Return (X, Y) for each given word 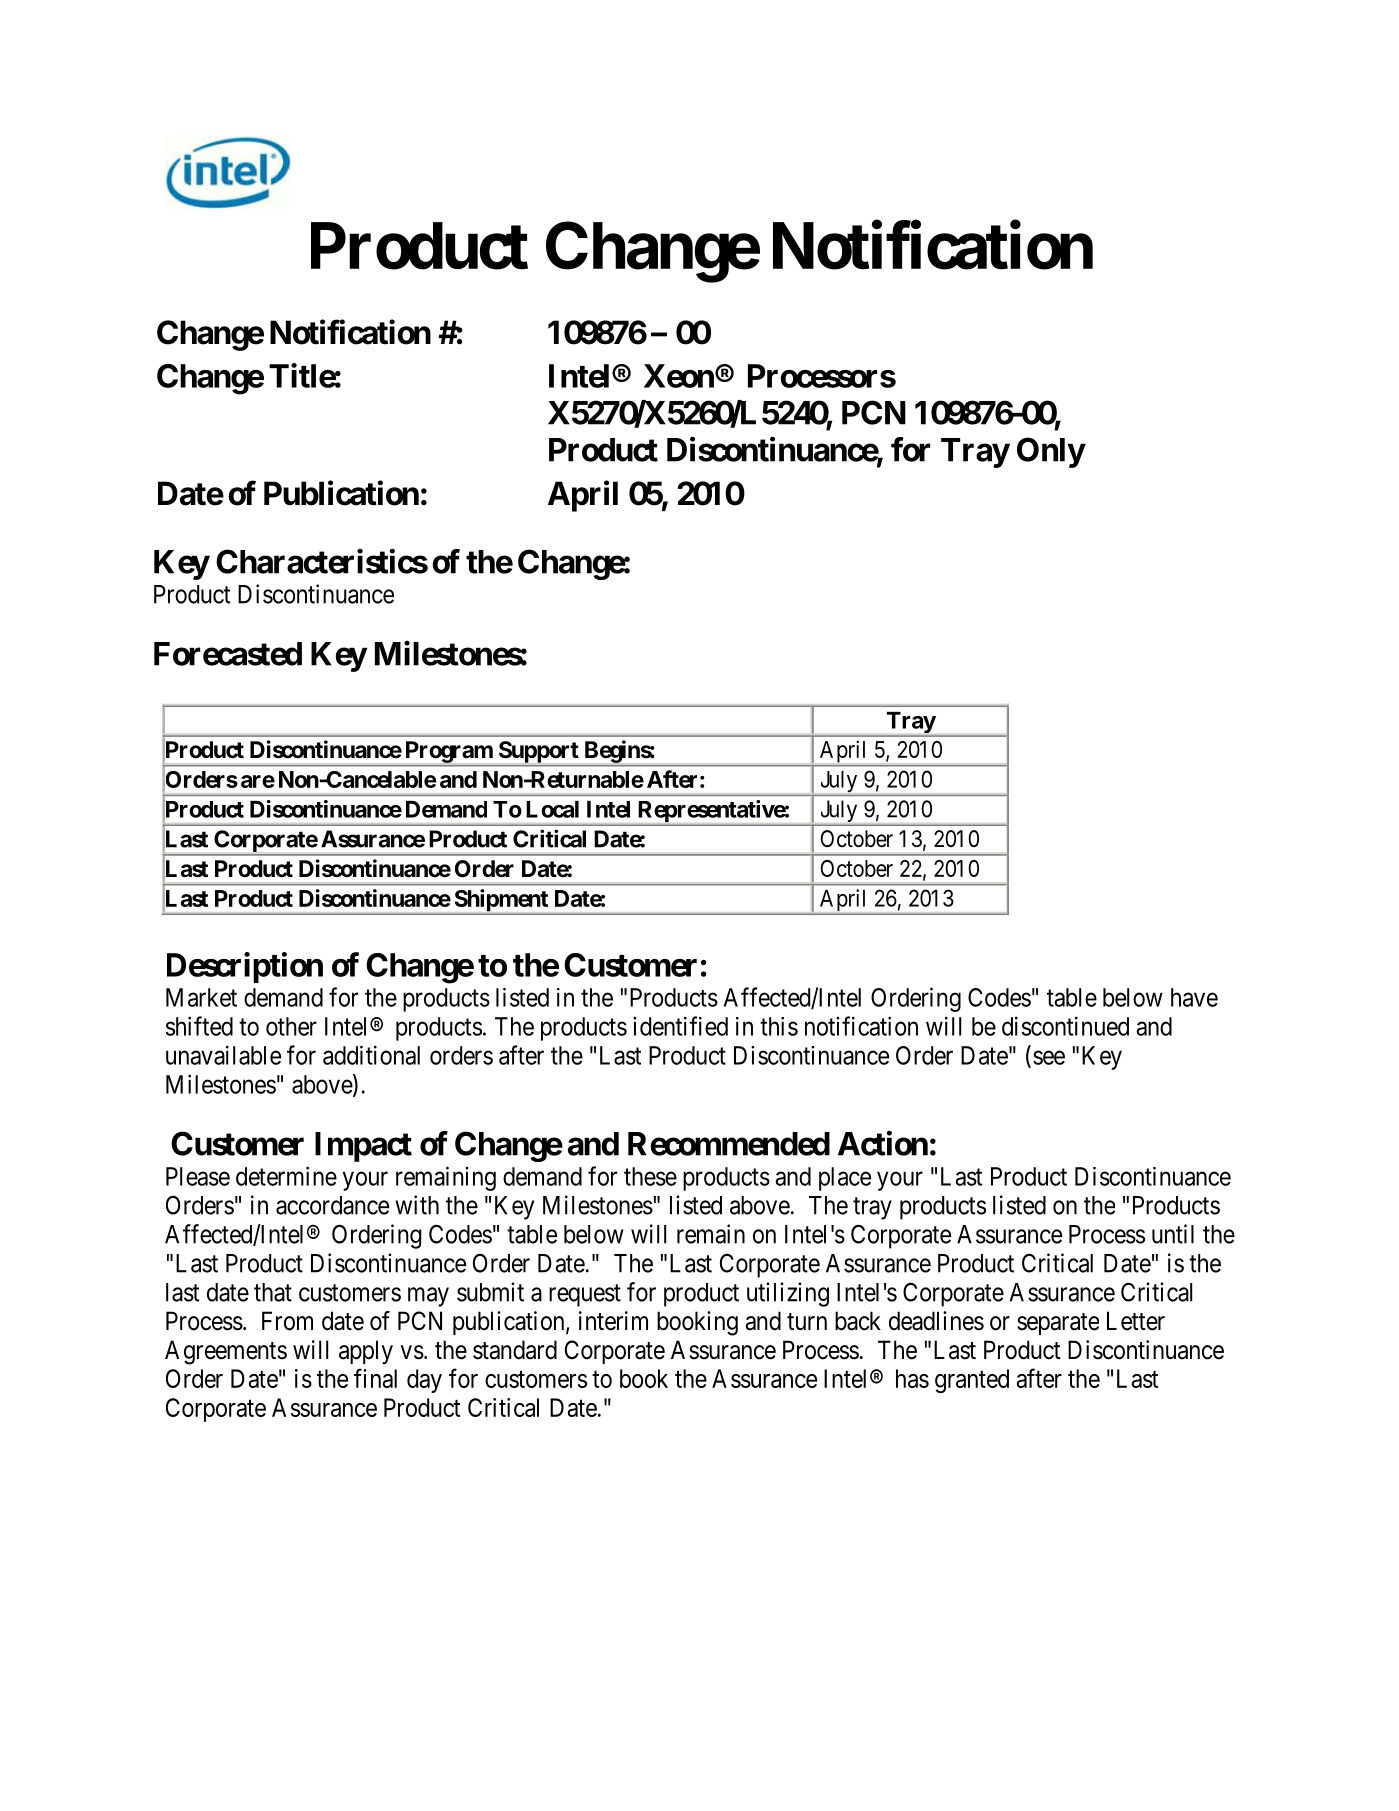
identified (680, 1026)
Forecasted (228, 654)
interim (613, 1321)
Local (552, 809)
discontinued (1065, 1026)
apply (366, 1352)
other (291, 1026)
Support (539, 752)
